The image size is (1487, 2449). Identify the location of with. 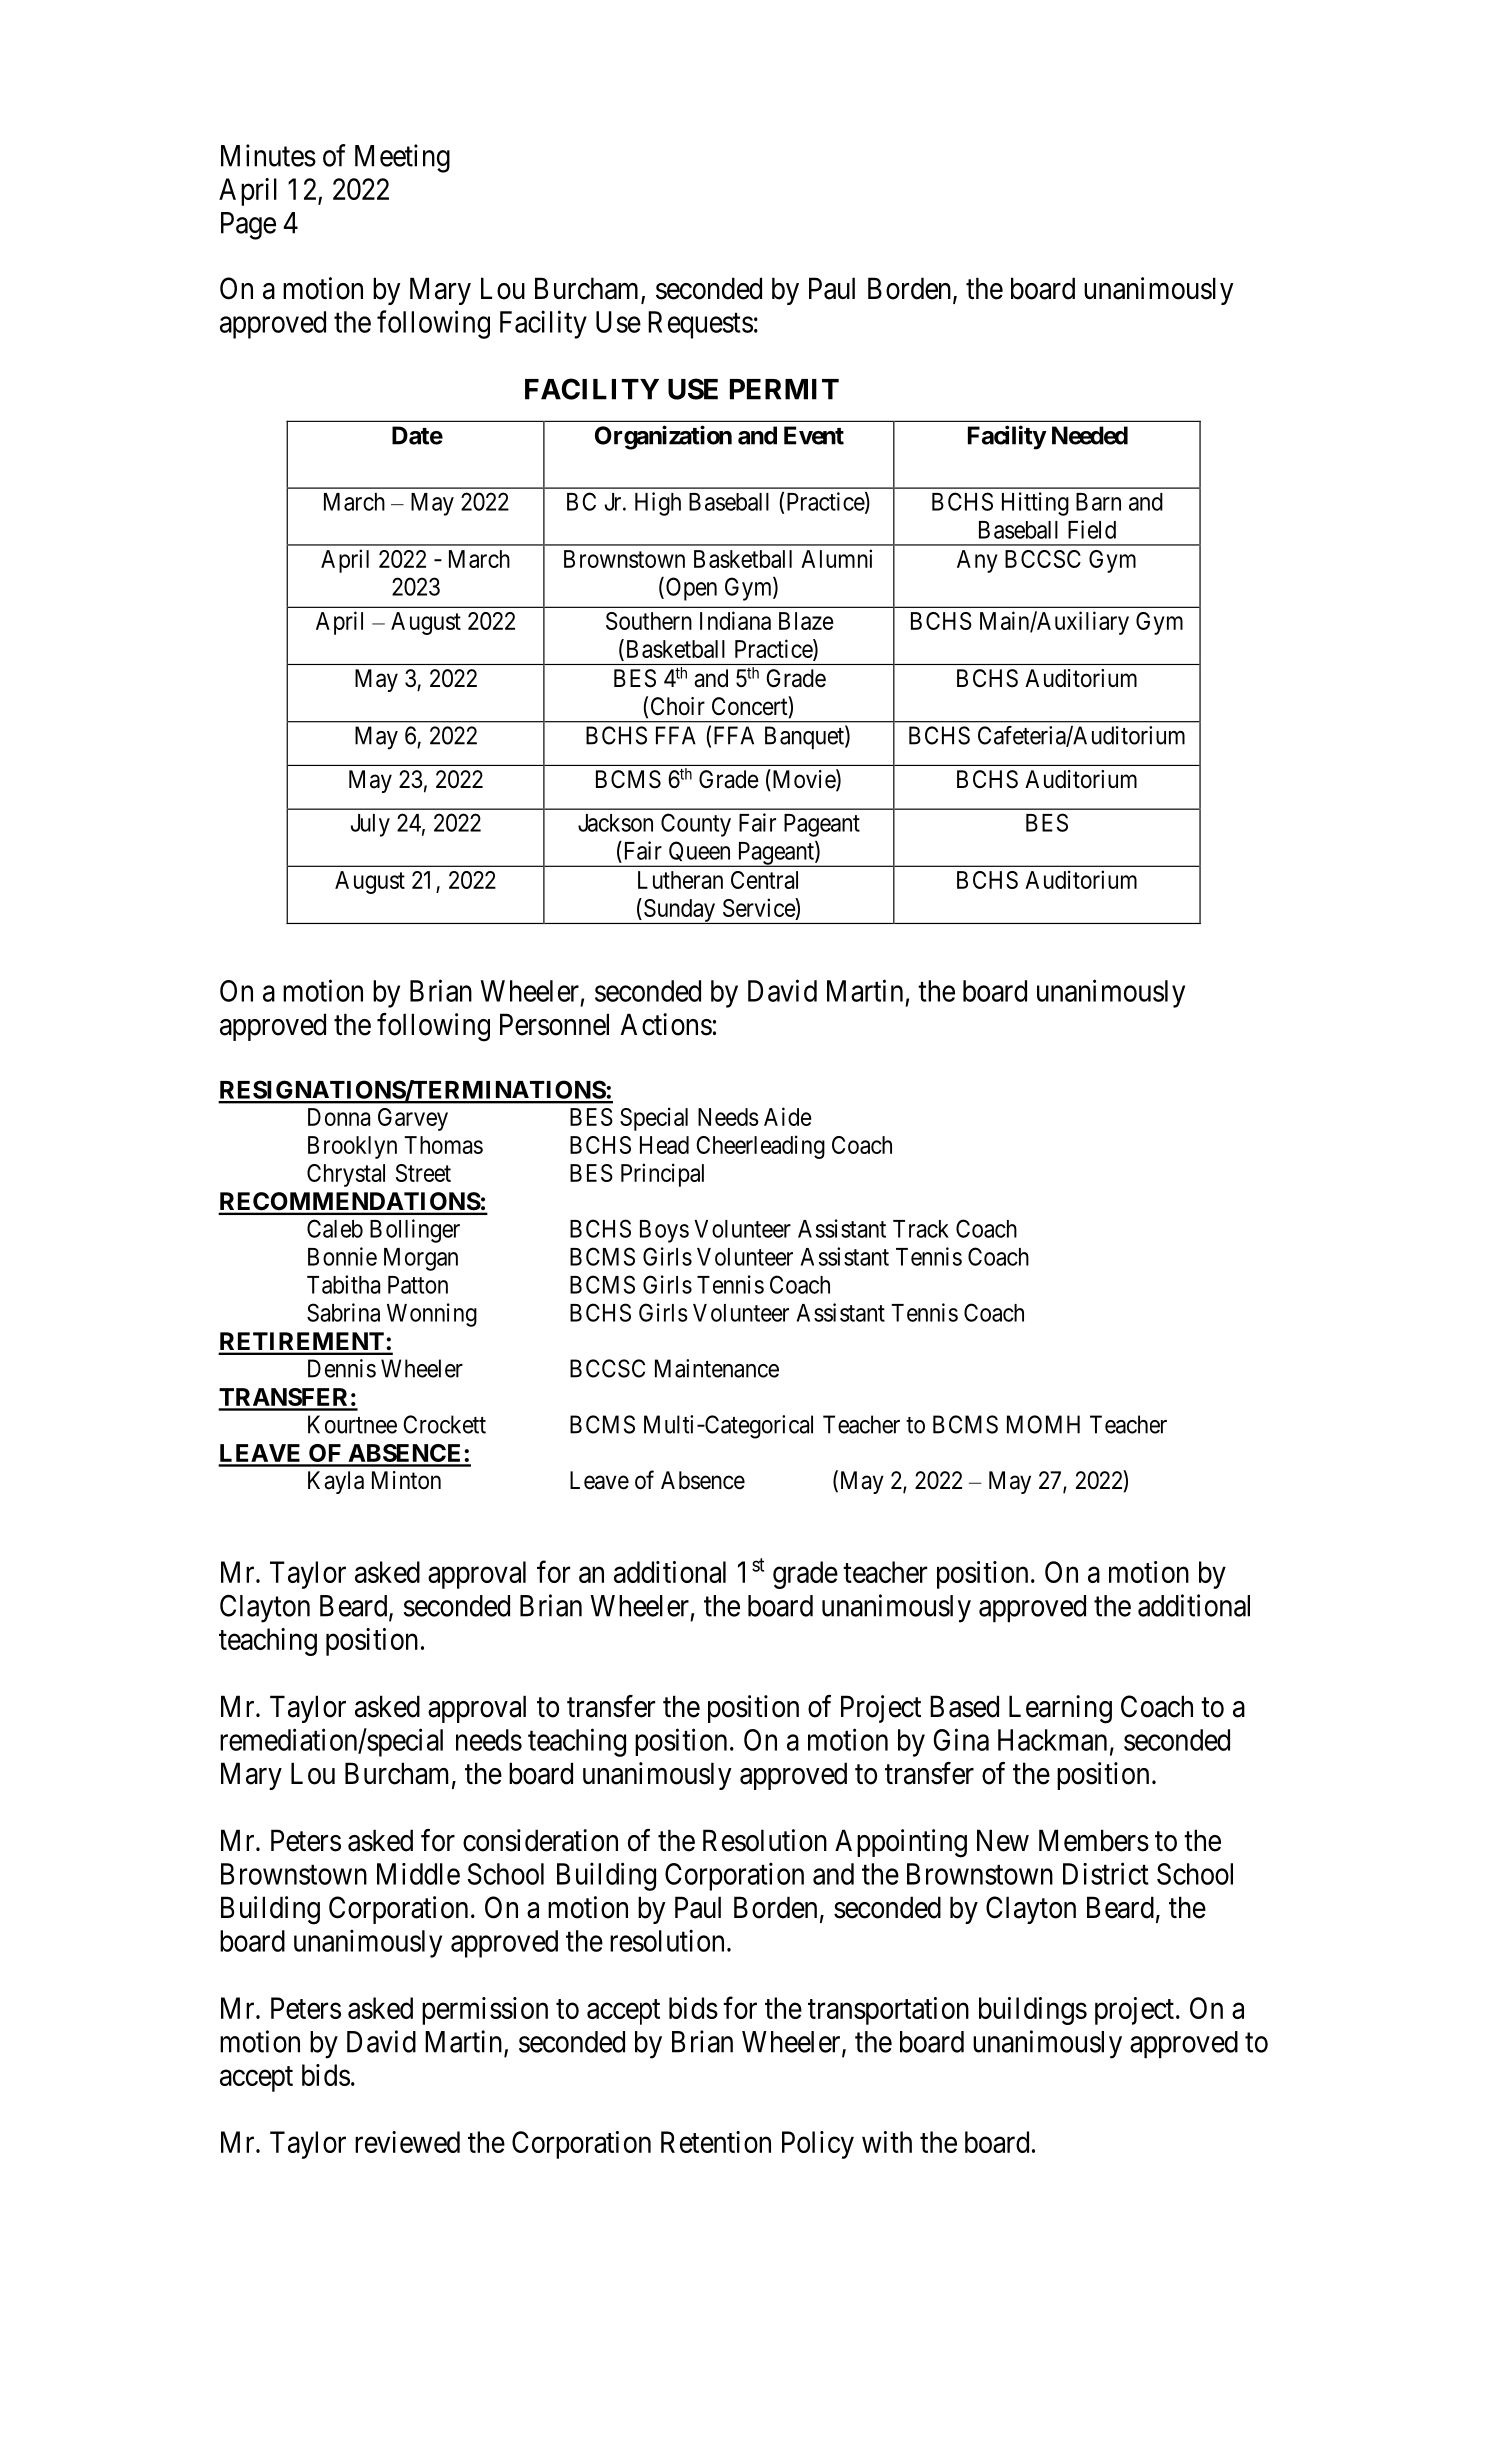
(887, 2142).
